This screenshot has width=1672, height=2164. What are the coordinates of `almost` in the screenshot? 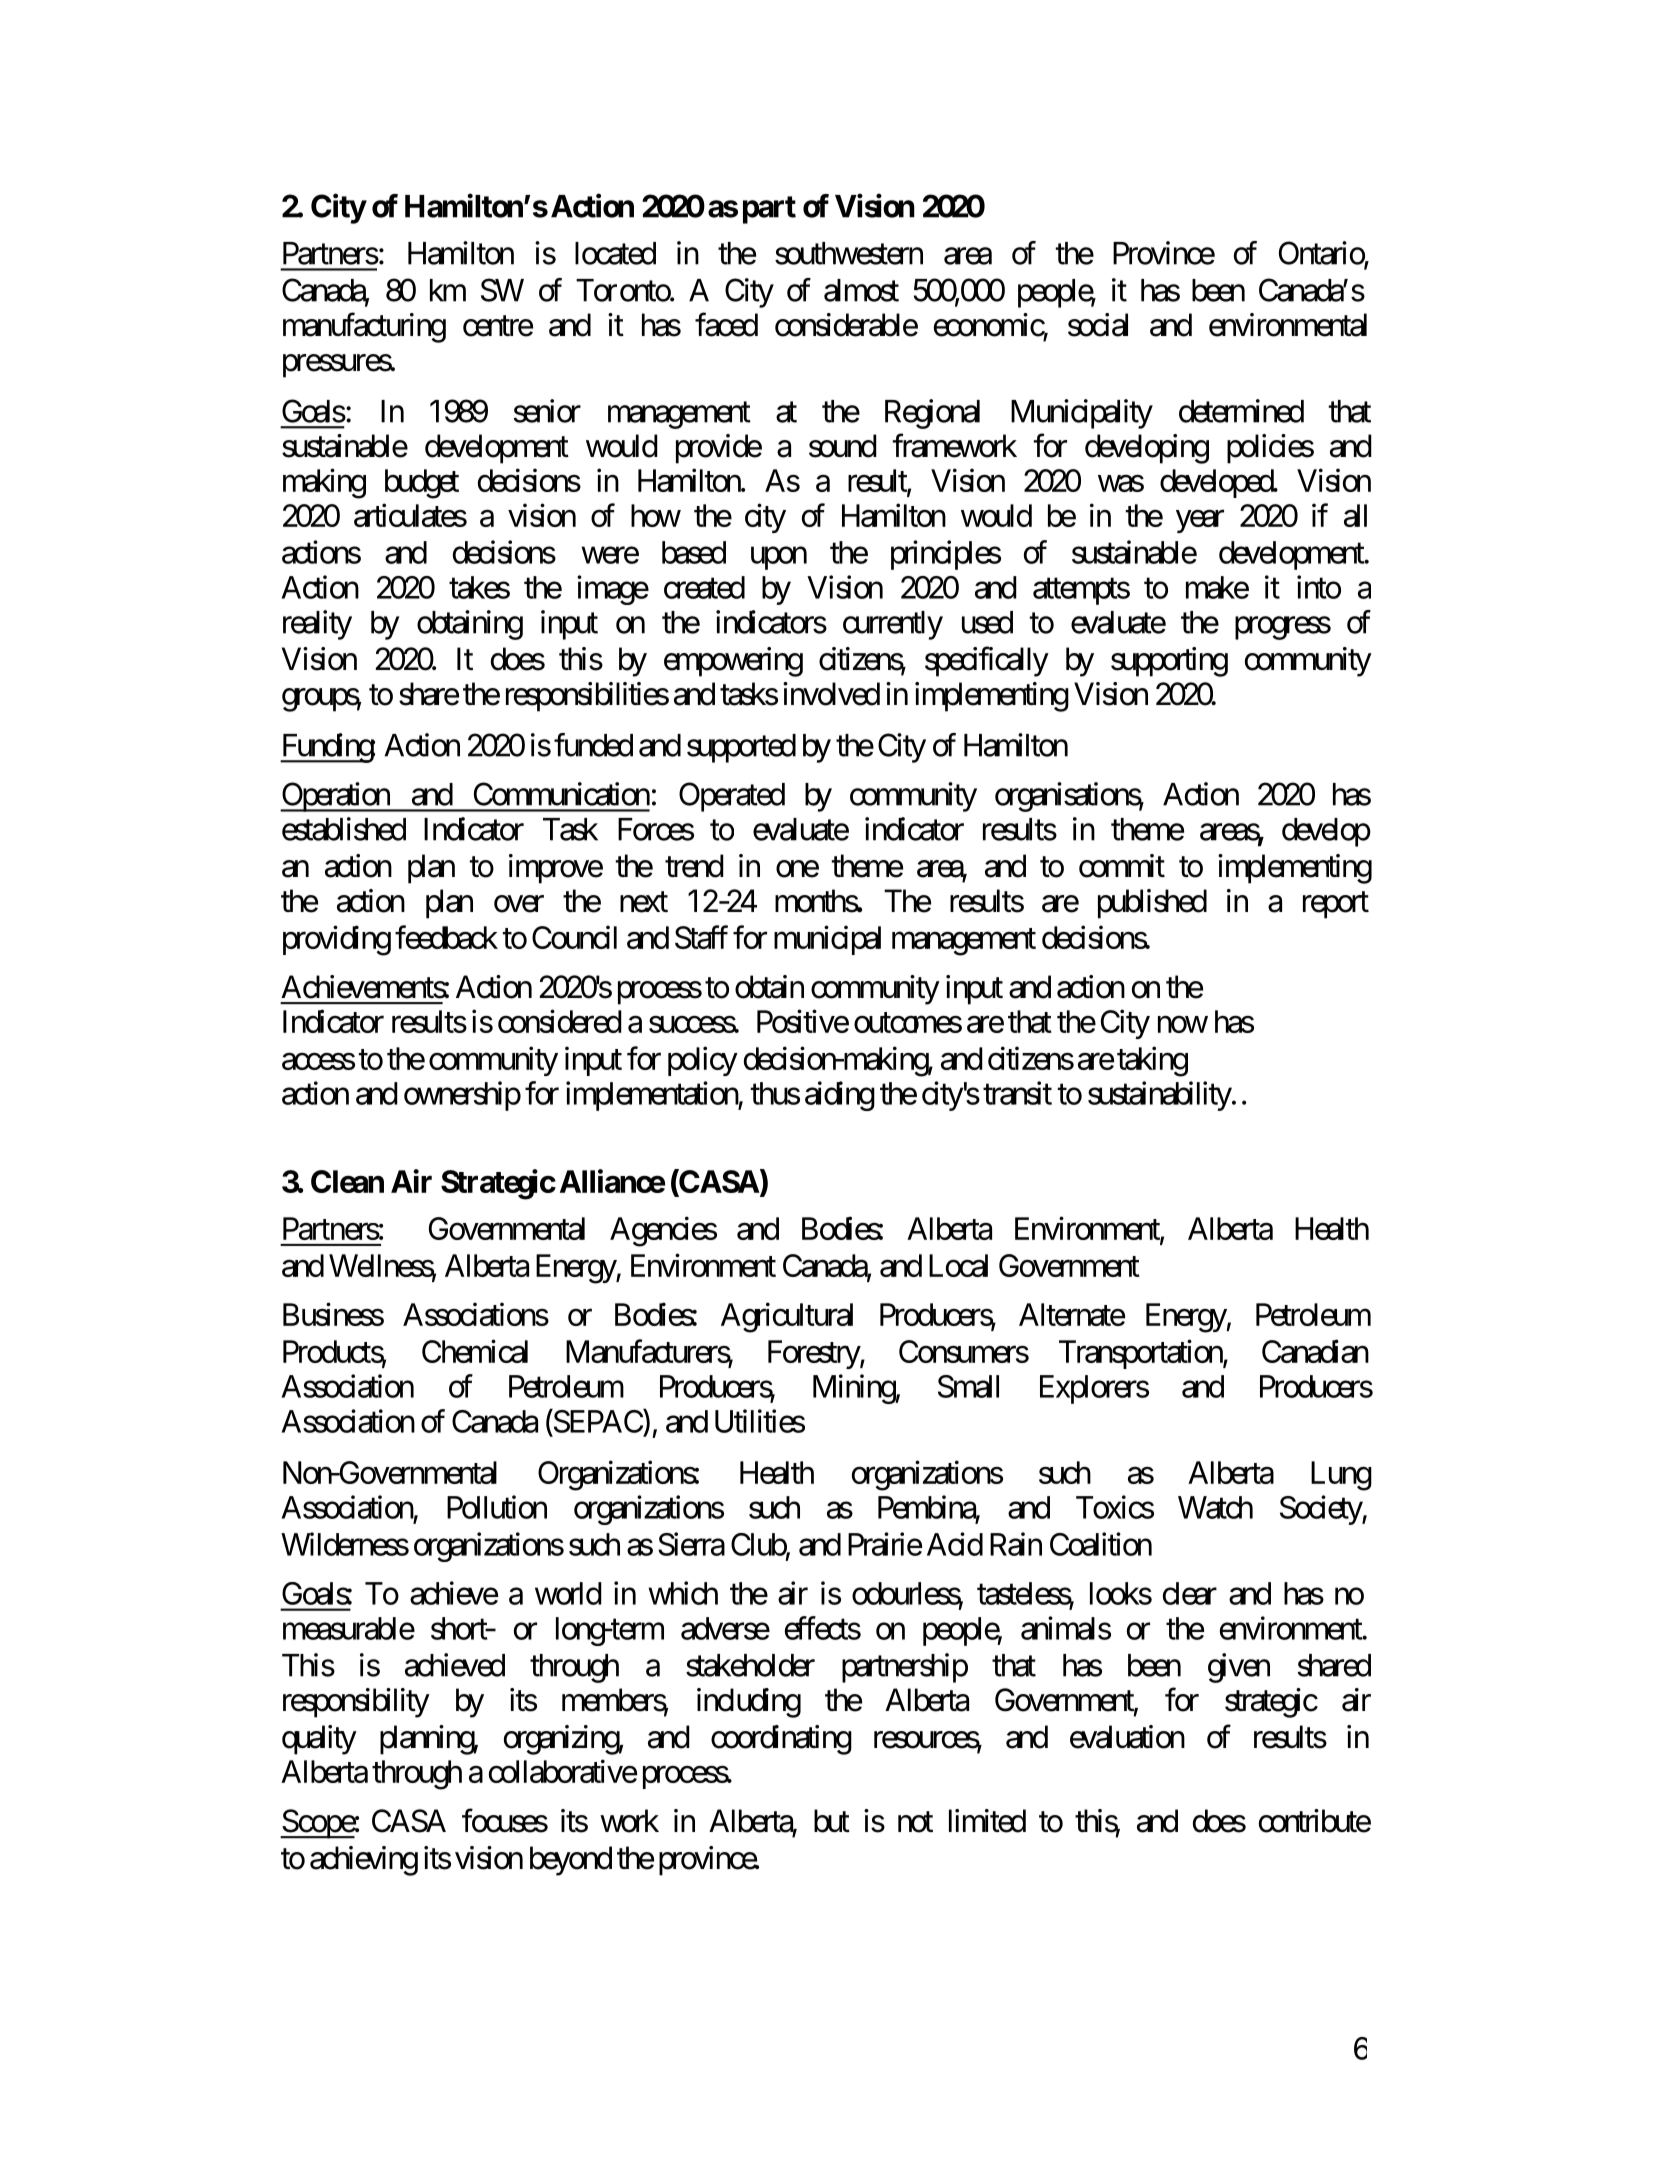 It's located at (861, 290).
